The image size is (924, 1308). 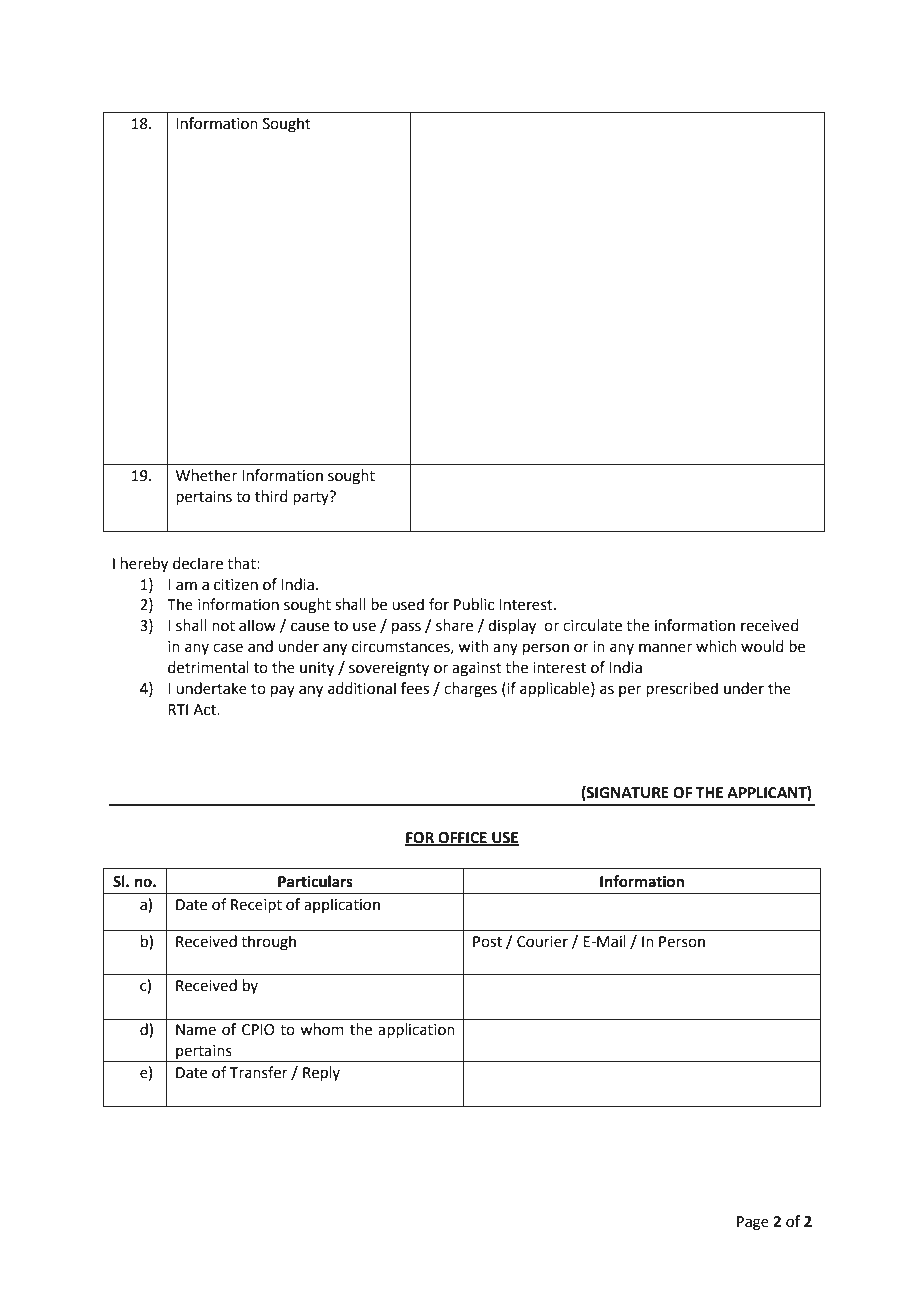 I want to click on party, so click(x=312, y=498).
